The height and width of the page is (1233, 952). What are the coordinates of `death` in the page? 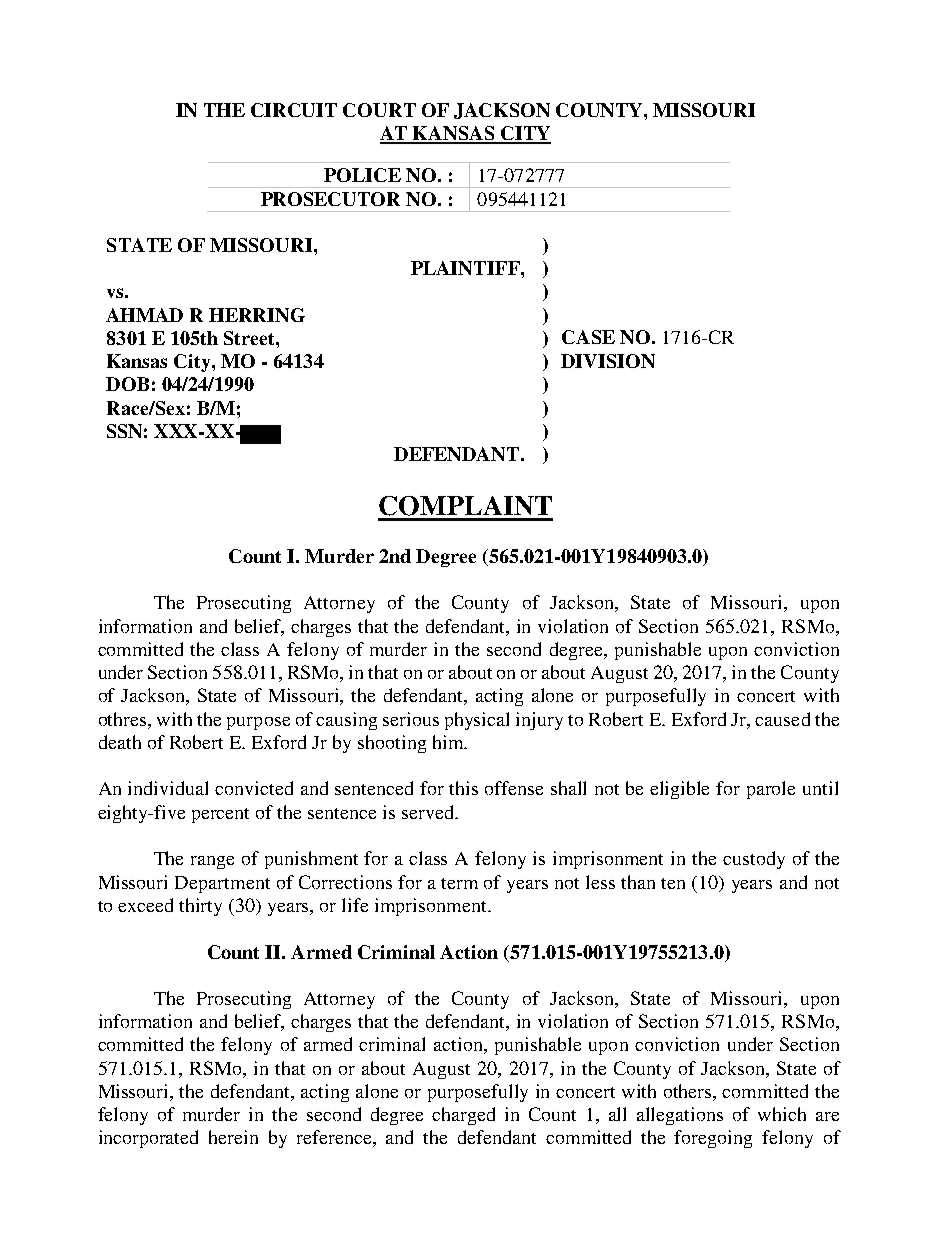 It's located at (120, 742).
